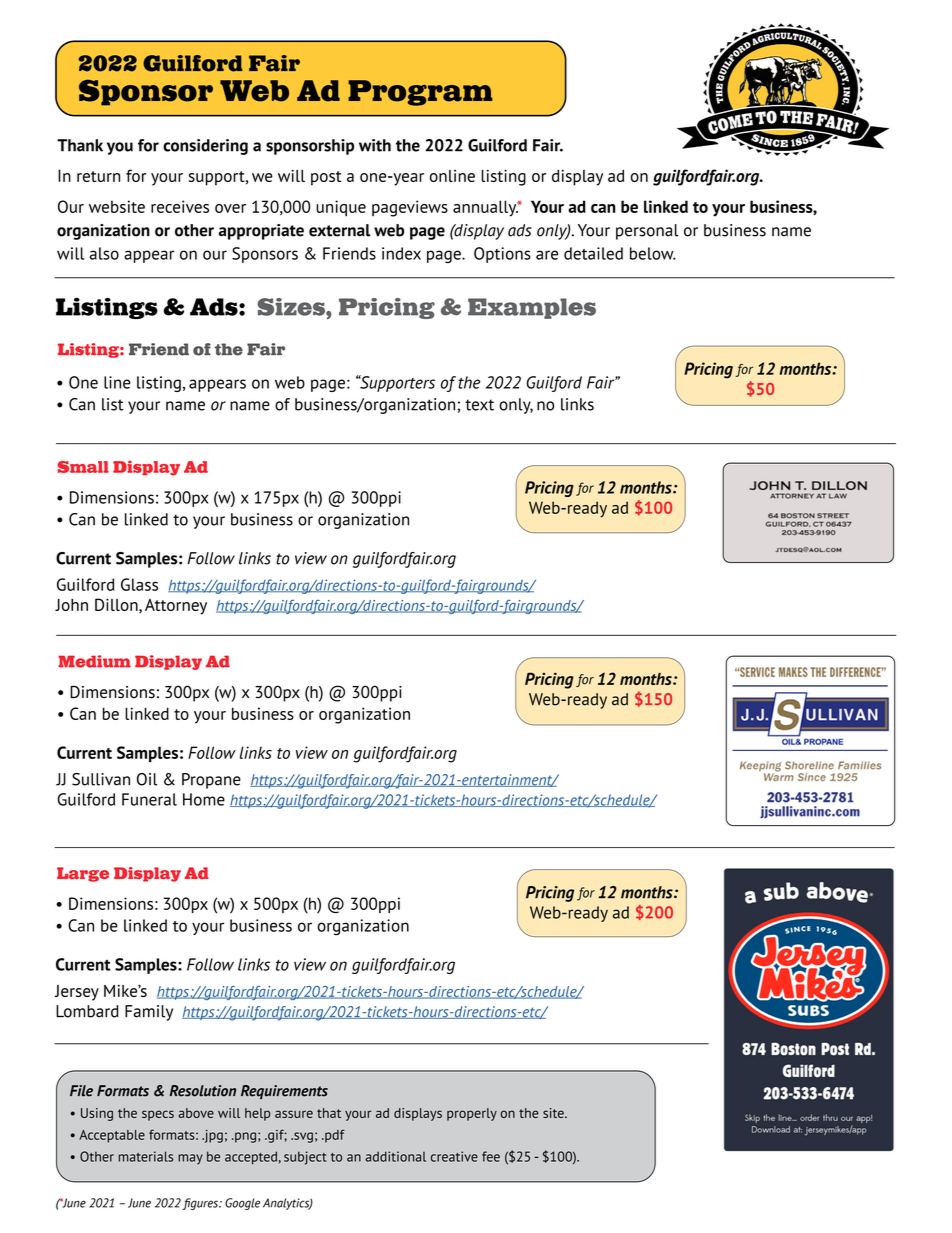  I want to click on text, so click(479, 405).
